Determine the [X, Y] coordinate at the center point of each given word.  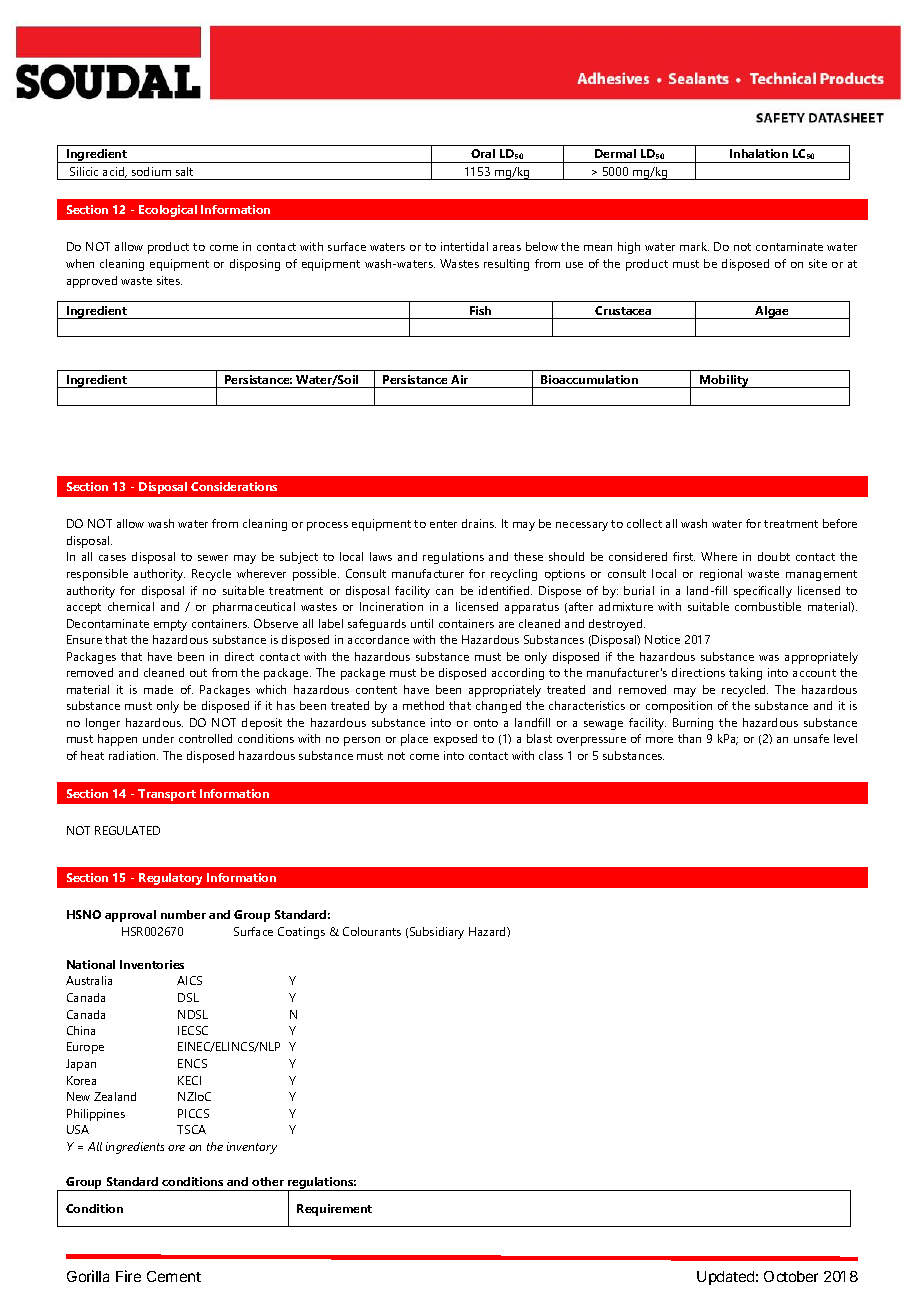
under [158, 738]
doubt [774, 556]
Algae [772, 312]
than [689, 738]
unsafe [811, 738]
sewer [213, 558]
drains [479, 523]
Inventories [152, 964]
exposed [455, 740]
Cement [174, 1276]
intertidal [464, 246]
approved [92, 282]
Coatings [301, 933]
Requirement [334, 1210]
